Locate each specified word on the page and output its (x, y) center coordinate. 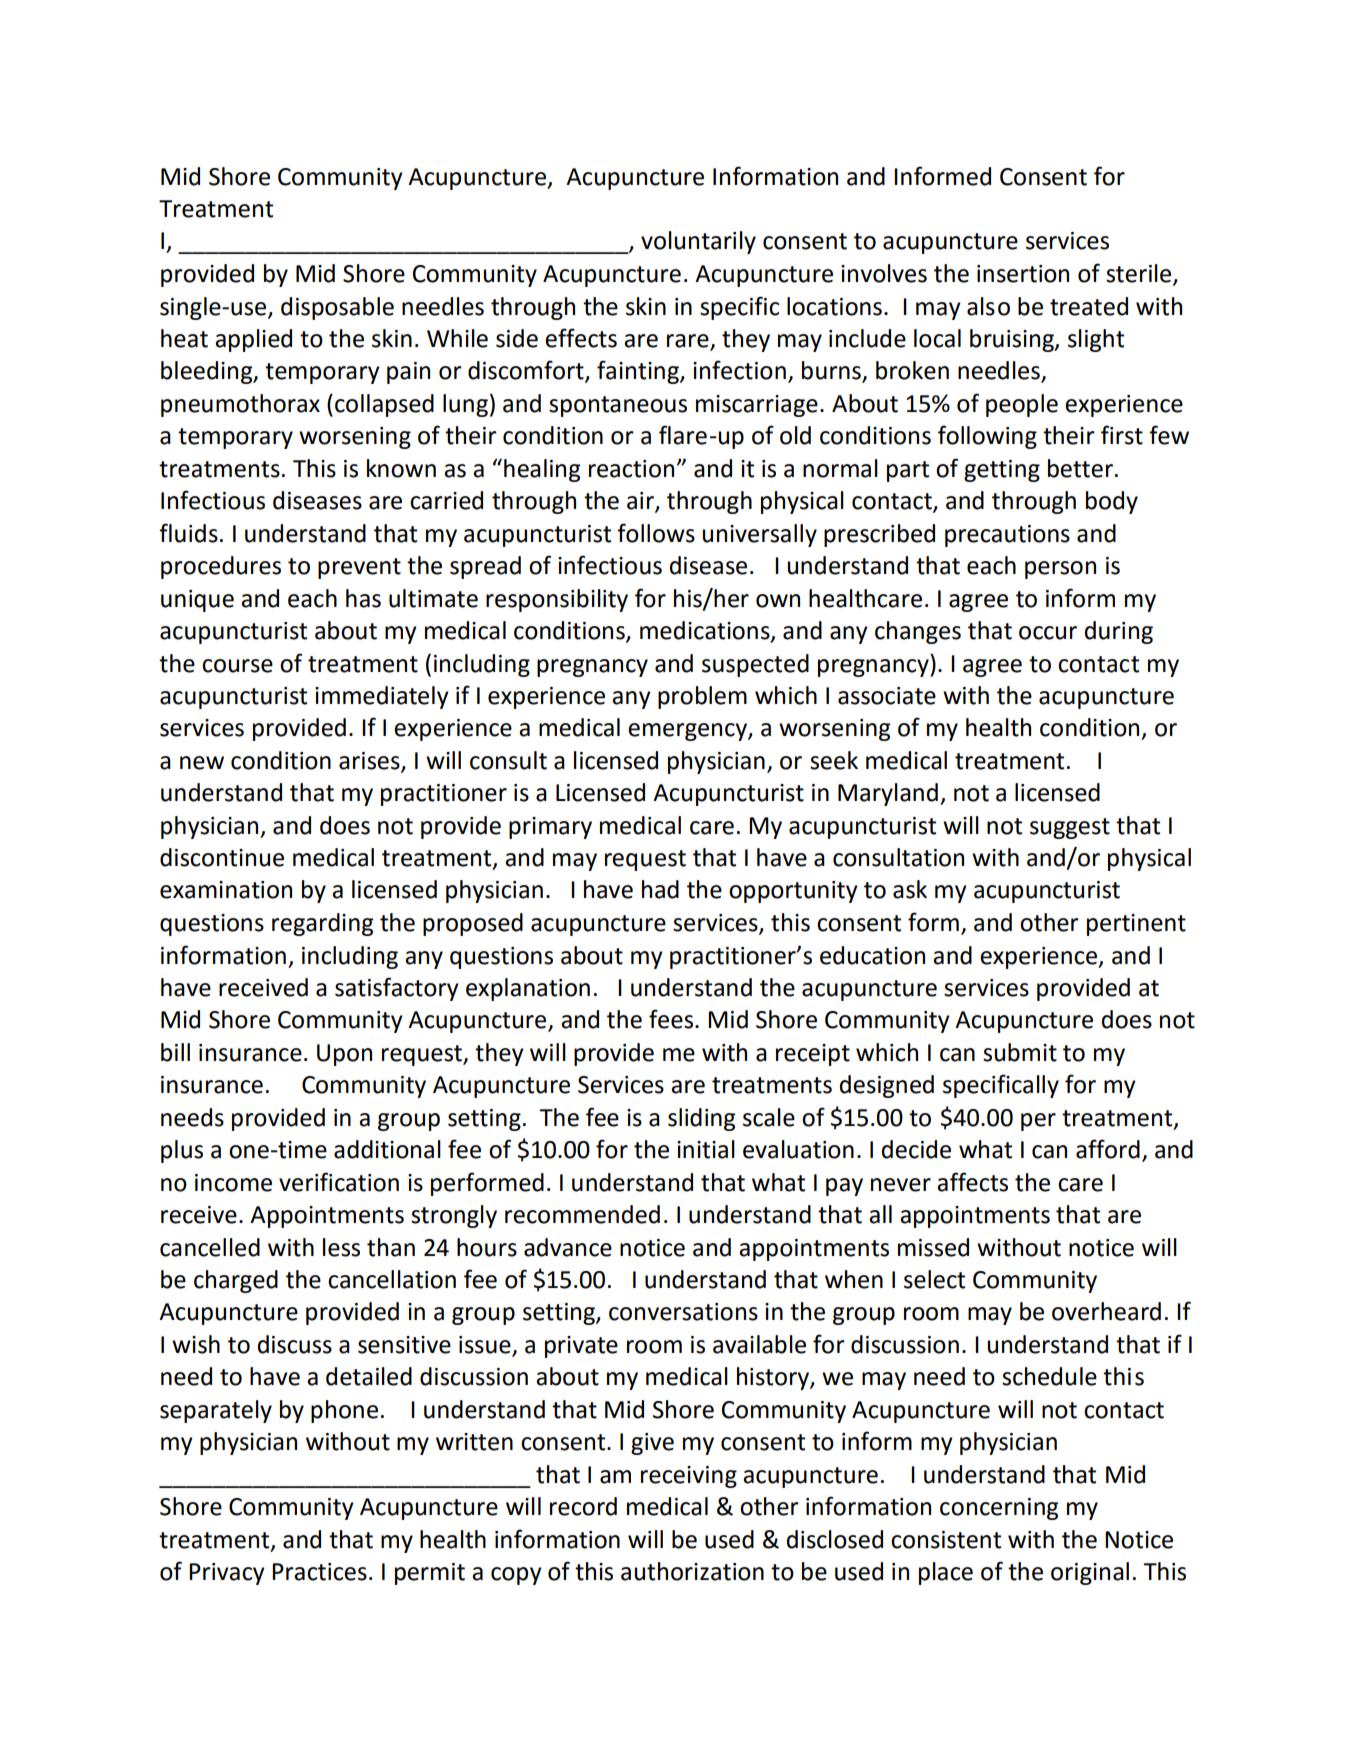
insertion (1023, 274)
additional (387, 1149)
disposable (337, 308)
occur (1048, 633)
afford (1108, 1149)
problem (702, 697)
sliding (701, 1119)
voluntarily (698, 242)
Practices (319, 1572)
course (237, 666)
